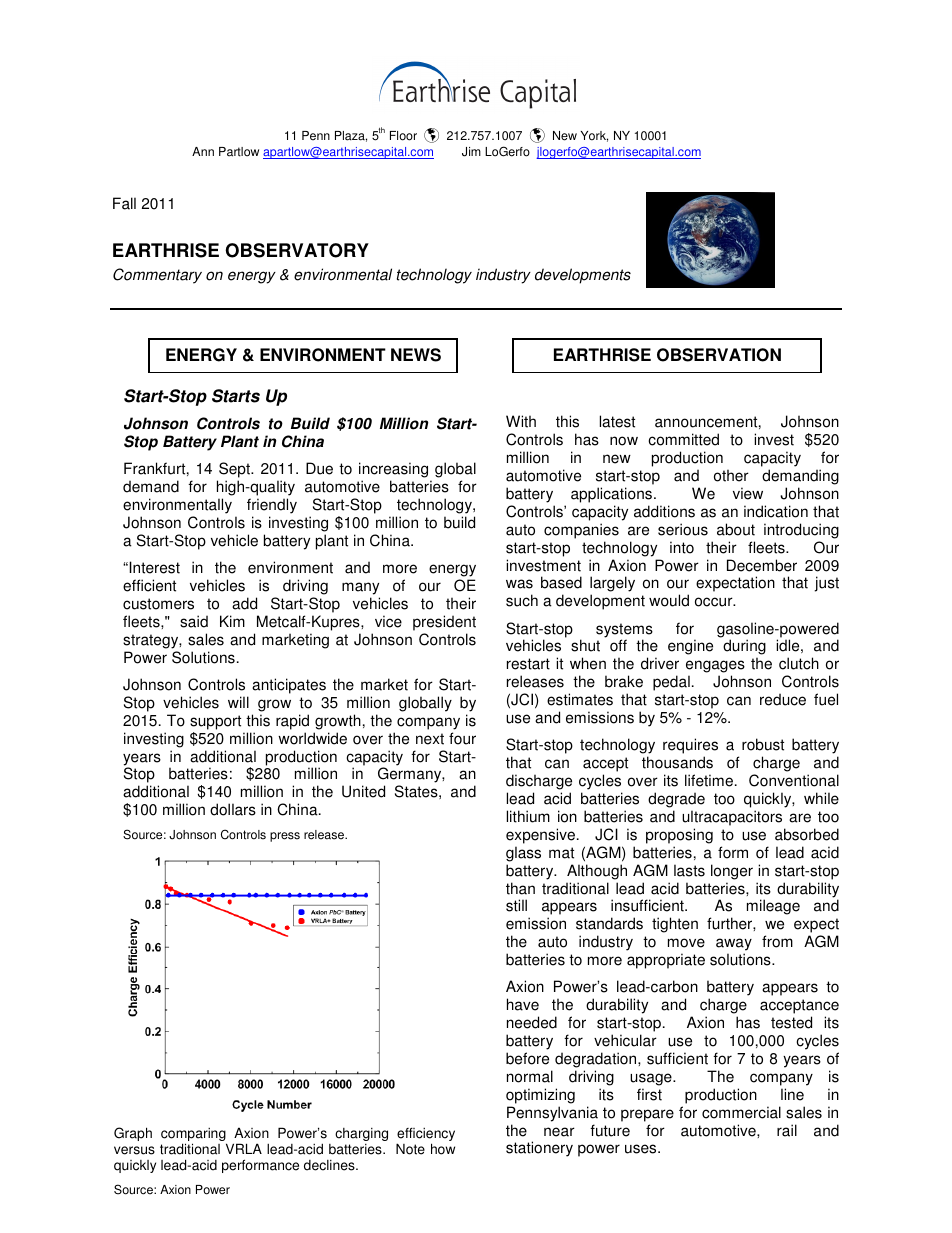 Image resolution: width=952 pixels, height=1233 pixels. What do you see at coordinates (124, 203) in the screenshot?
I see `Fall` at bounding box center [124, 203].
